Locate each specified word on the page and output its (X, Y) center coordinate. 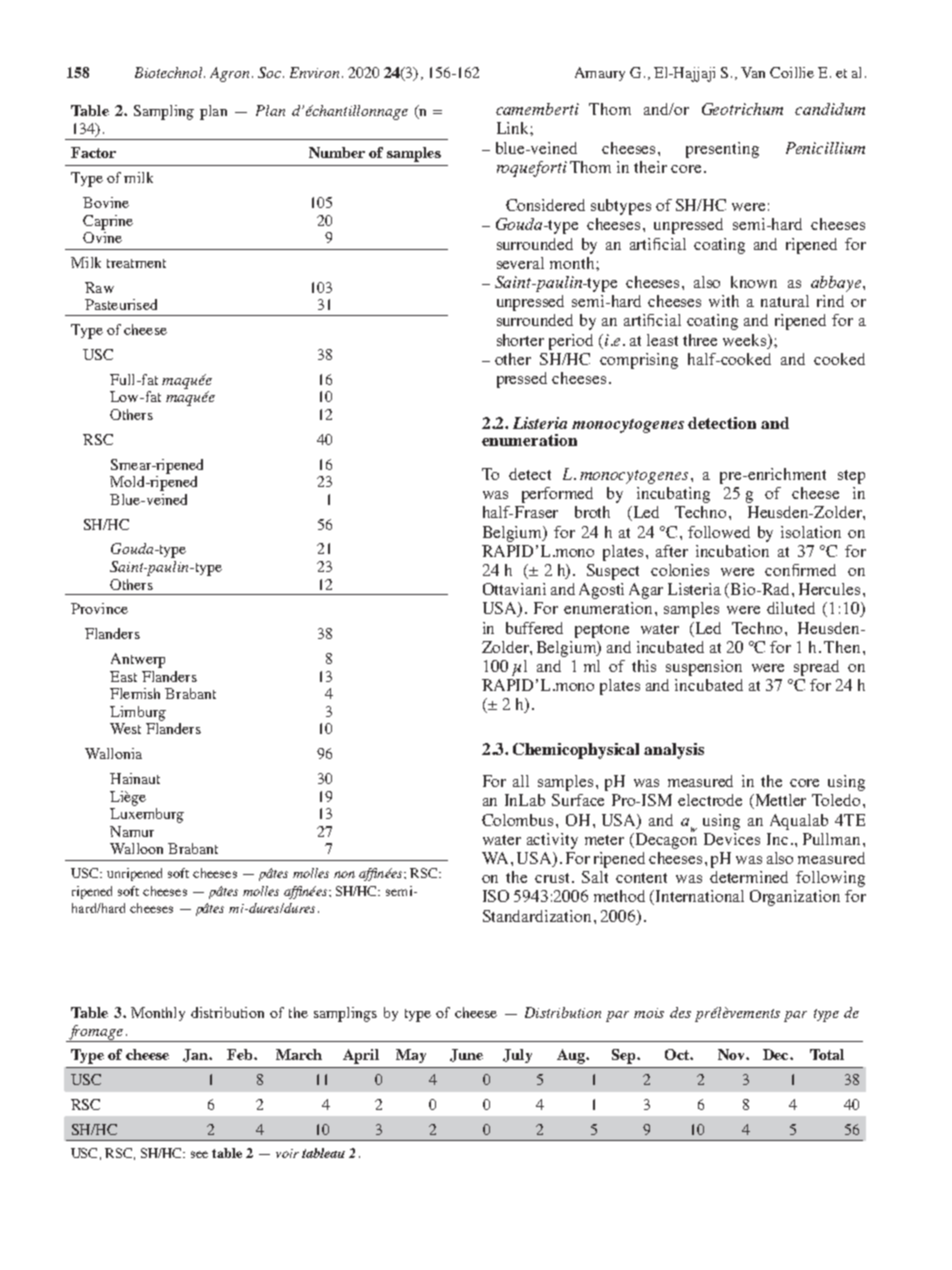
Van (753, 72)
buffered (534, 628)
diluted (791, 608)
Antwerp (138, 660)
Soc (269, 72)
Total (827, 1054)
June (466, 1055)
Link (514, 128)
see (199, 1154)
